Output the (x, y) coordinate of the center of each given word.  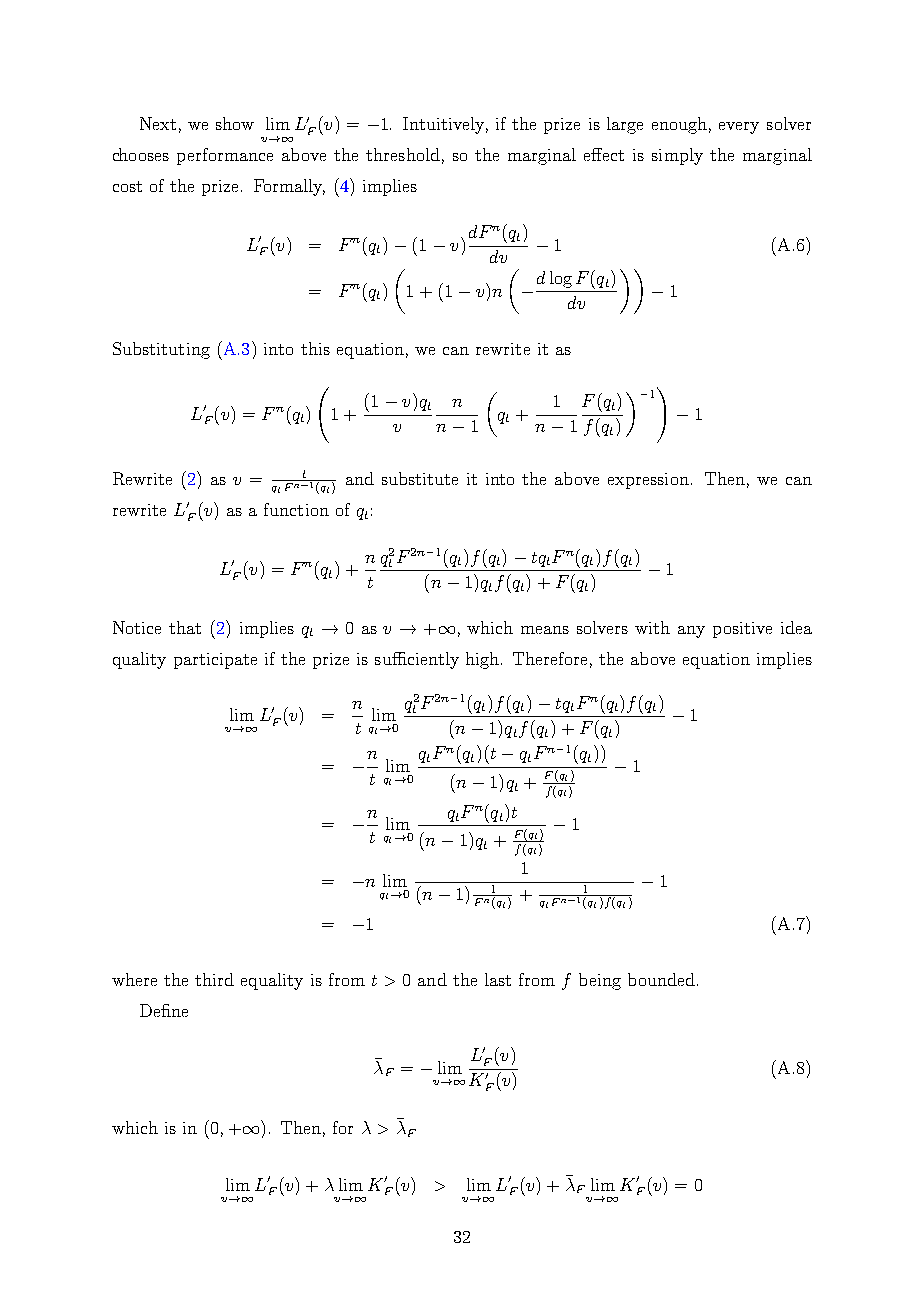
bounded (661, 979)
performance (225, 156)
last (498, 979)
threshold (403, 154)
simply (677, 156)
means (545, 630)
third (214, 979)
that (185, 627)
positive (742, 630)
